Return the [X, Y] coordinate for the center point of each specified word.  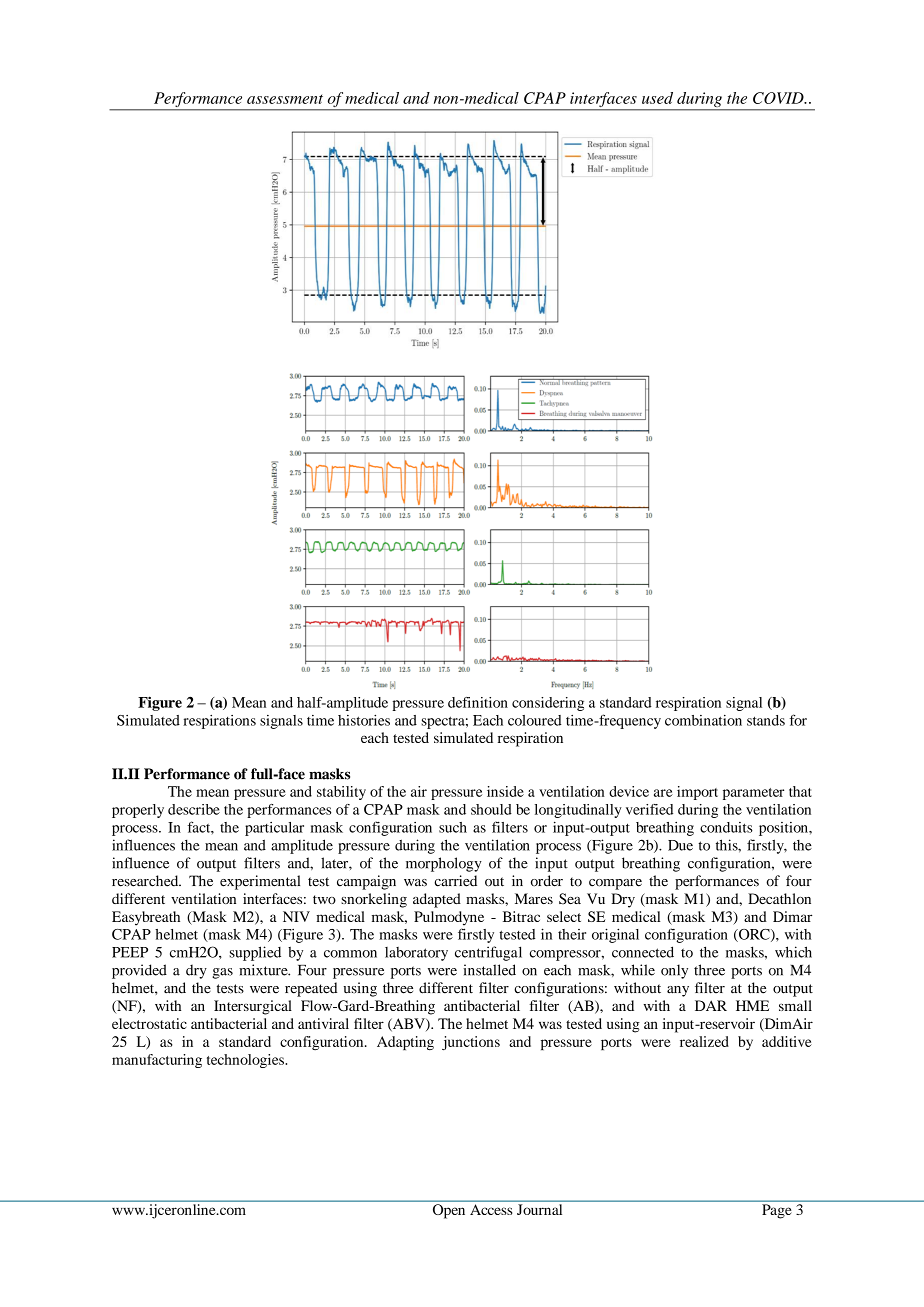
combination [703, 720]
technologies [246, 1061]
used [657, 98]
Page [777, 1211]
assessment [285, 99]
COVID [779, 98]
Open [449, 1211]
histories [364, 720]
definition [478, 702]
